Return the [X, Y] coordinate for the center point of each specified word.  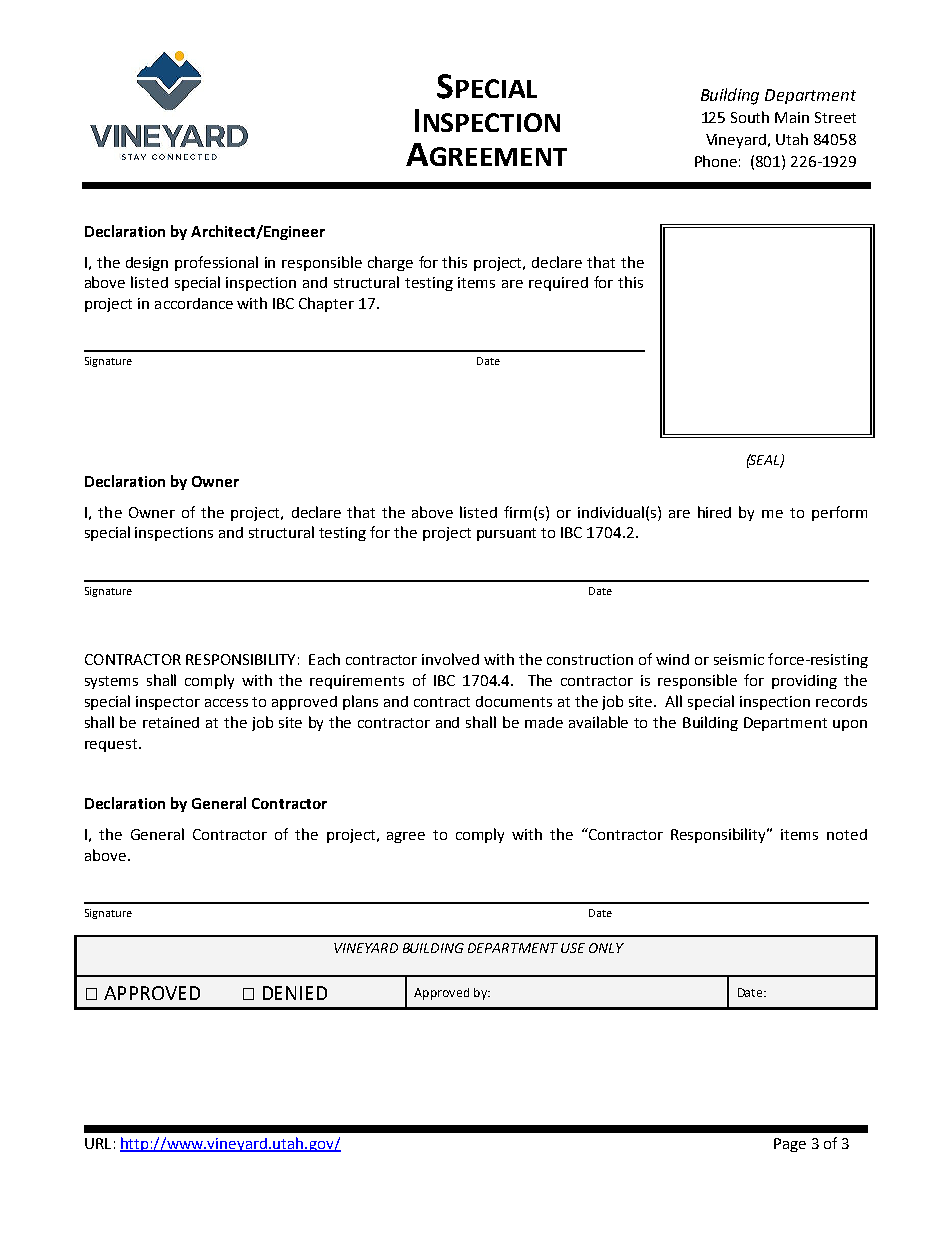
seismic [739, 659]
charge [390, 263]
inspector [168, 703]
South [750, 117]
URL [98, 1143]
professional [216, 263]
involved [450, 659]
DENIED [295, 993]
